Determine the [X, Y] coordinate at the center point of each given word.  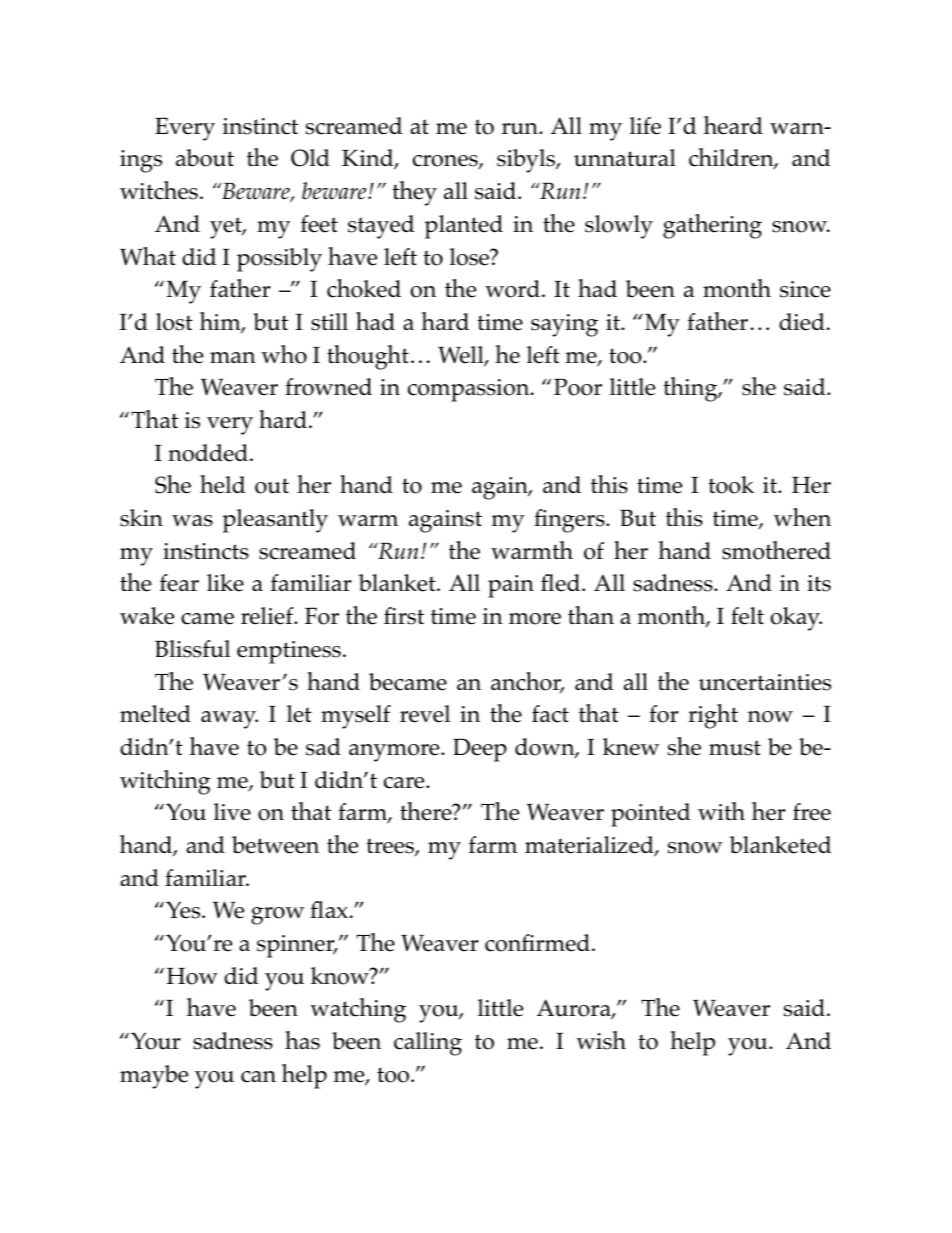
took [731, 485]
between [275, 845]
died [802, 322]
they [414, 193]
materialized [590, 846]
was [192, 521]
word [512, 289]
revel [425, 714]
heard [733, 125]
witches [159, 190]
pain [511, 586]
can [258, 1077]
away [229, 720]
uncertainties [765, 682]
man [233, 357]
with [721, 811]
